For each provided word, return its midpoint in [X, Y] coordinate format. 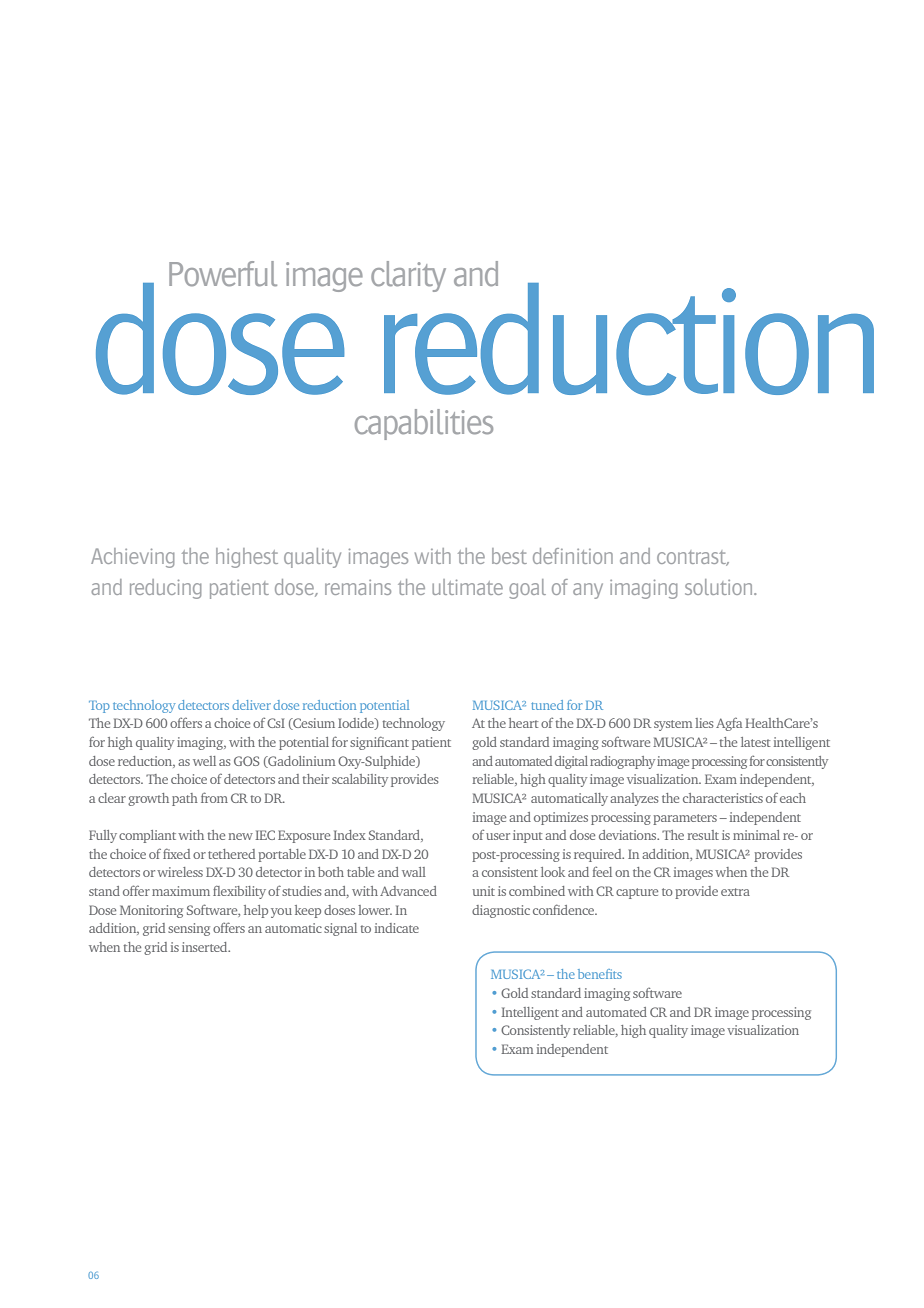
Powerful [223, 274]
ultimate [467, 587]
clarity [408, 276]
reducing [165, 589]
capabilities [424, 424]
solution [720, 587]
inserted [206, 947]
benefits [600, 974]
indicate [397, 928]
